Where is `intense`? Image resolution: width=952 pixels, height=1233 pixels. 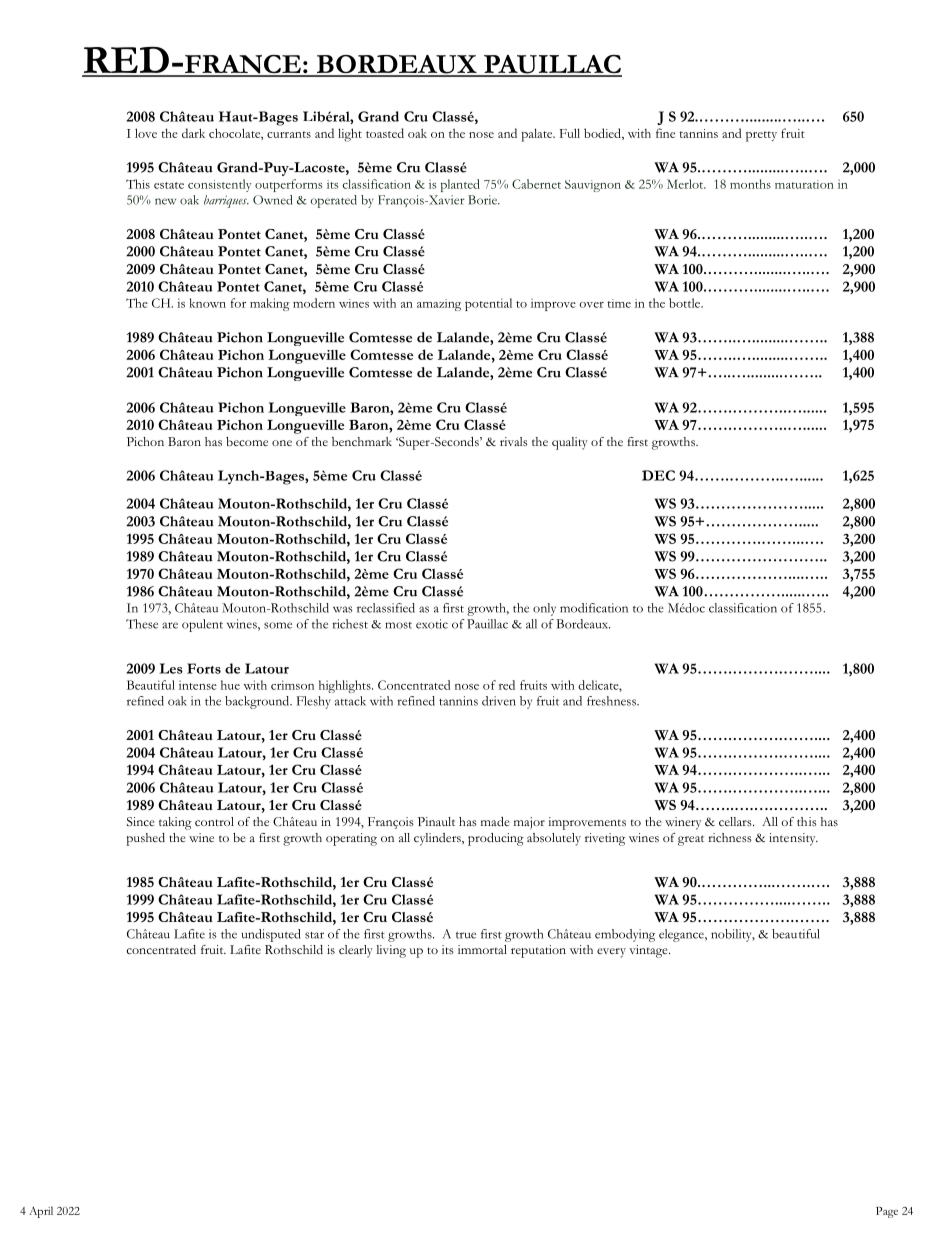
intense is located at coordinates (198, 685).
